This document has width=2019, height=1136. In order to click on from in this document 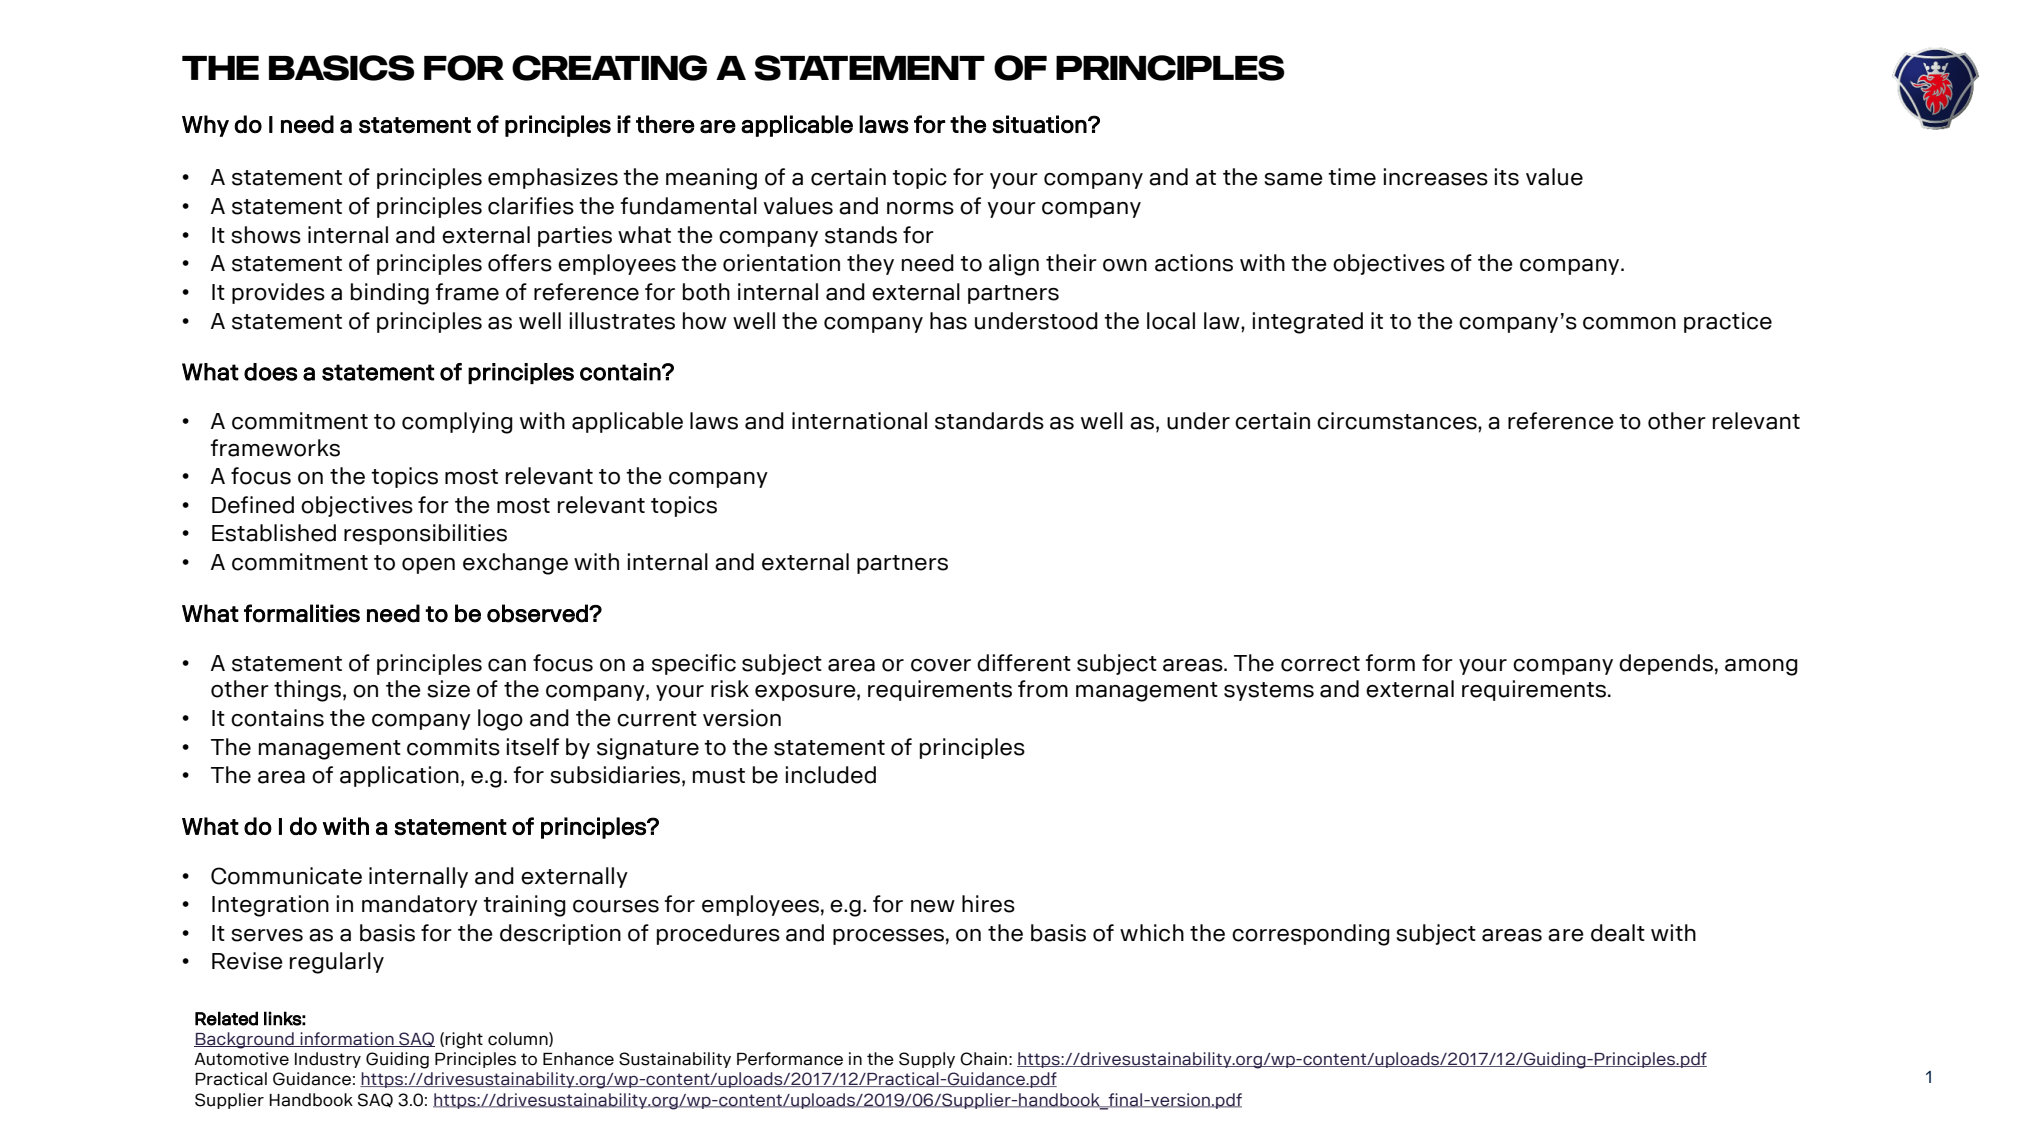, I will do `click(1043, 689)`.
